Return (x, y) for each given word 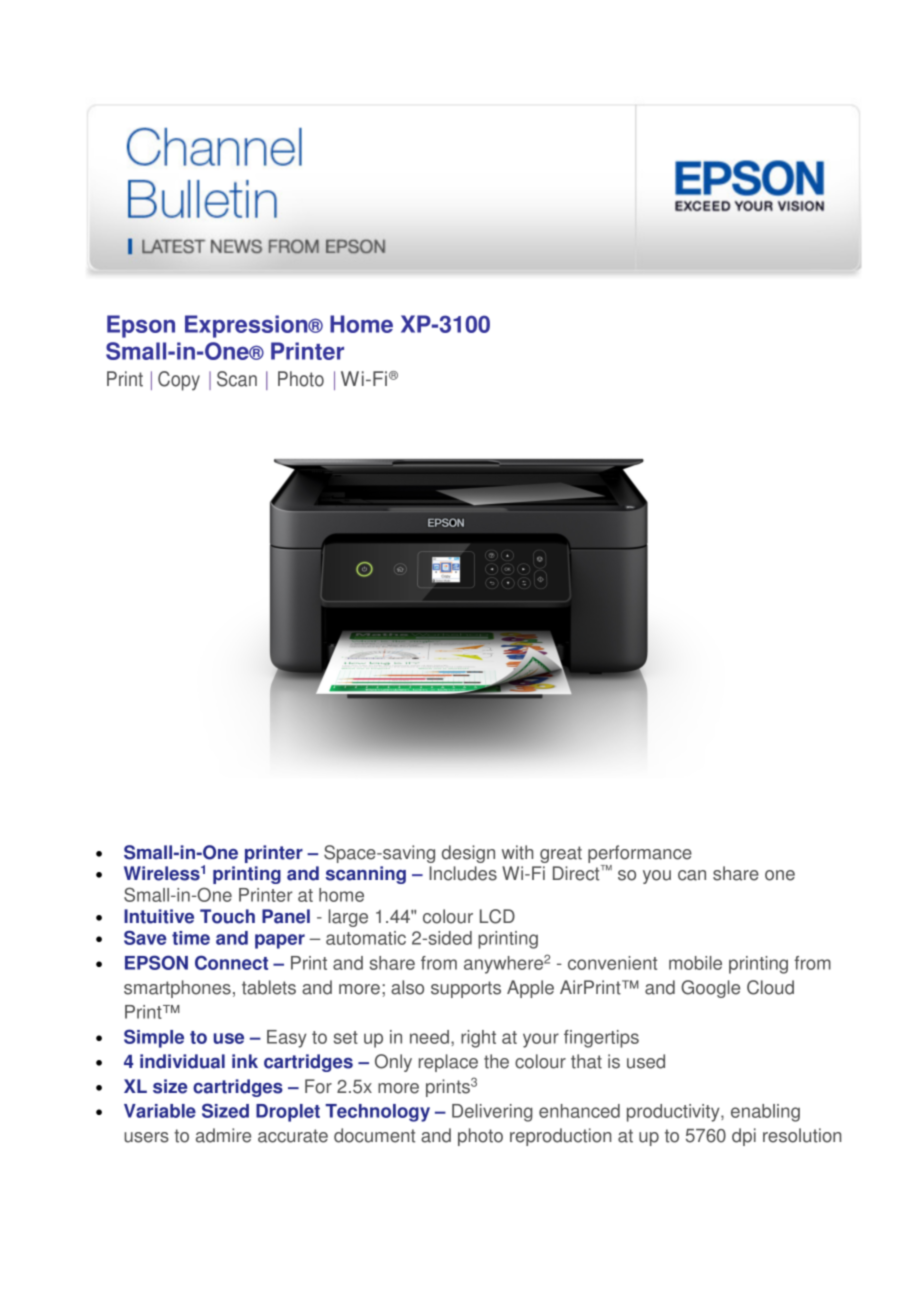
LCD (497, 916)
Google (710, 989)
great (561, 854)
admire (223, 1135)
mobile (695, 963)
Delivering (492, 1113)
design (468, 854)
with (517, 852)
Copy (179, 381)
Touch (227, 916)
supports (466, 989)
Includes (463, 873)
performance (640, 854)
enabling (765, 1113)
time (191, 938)
